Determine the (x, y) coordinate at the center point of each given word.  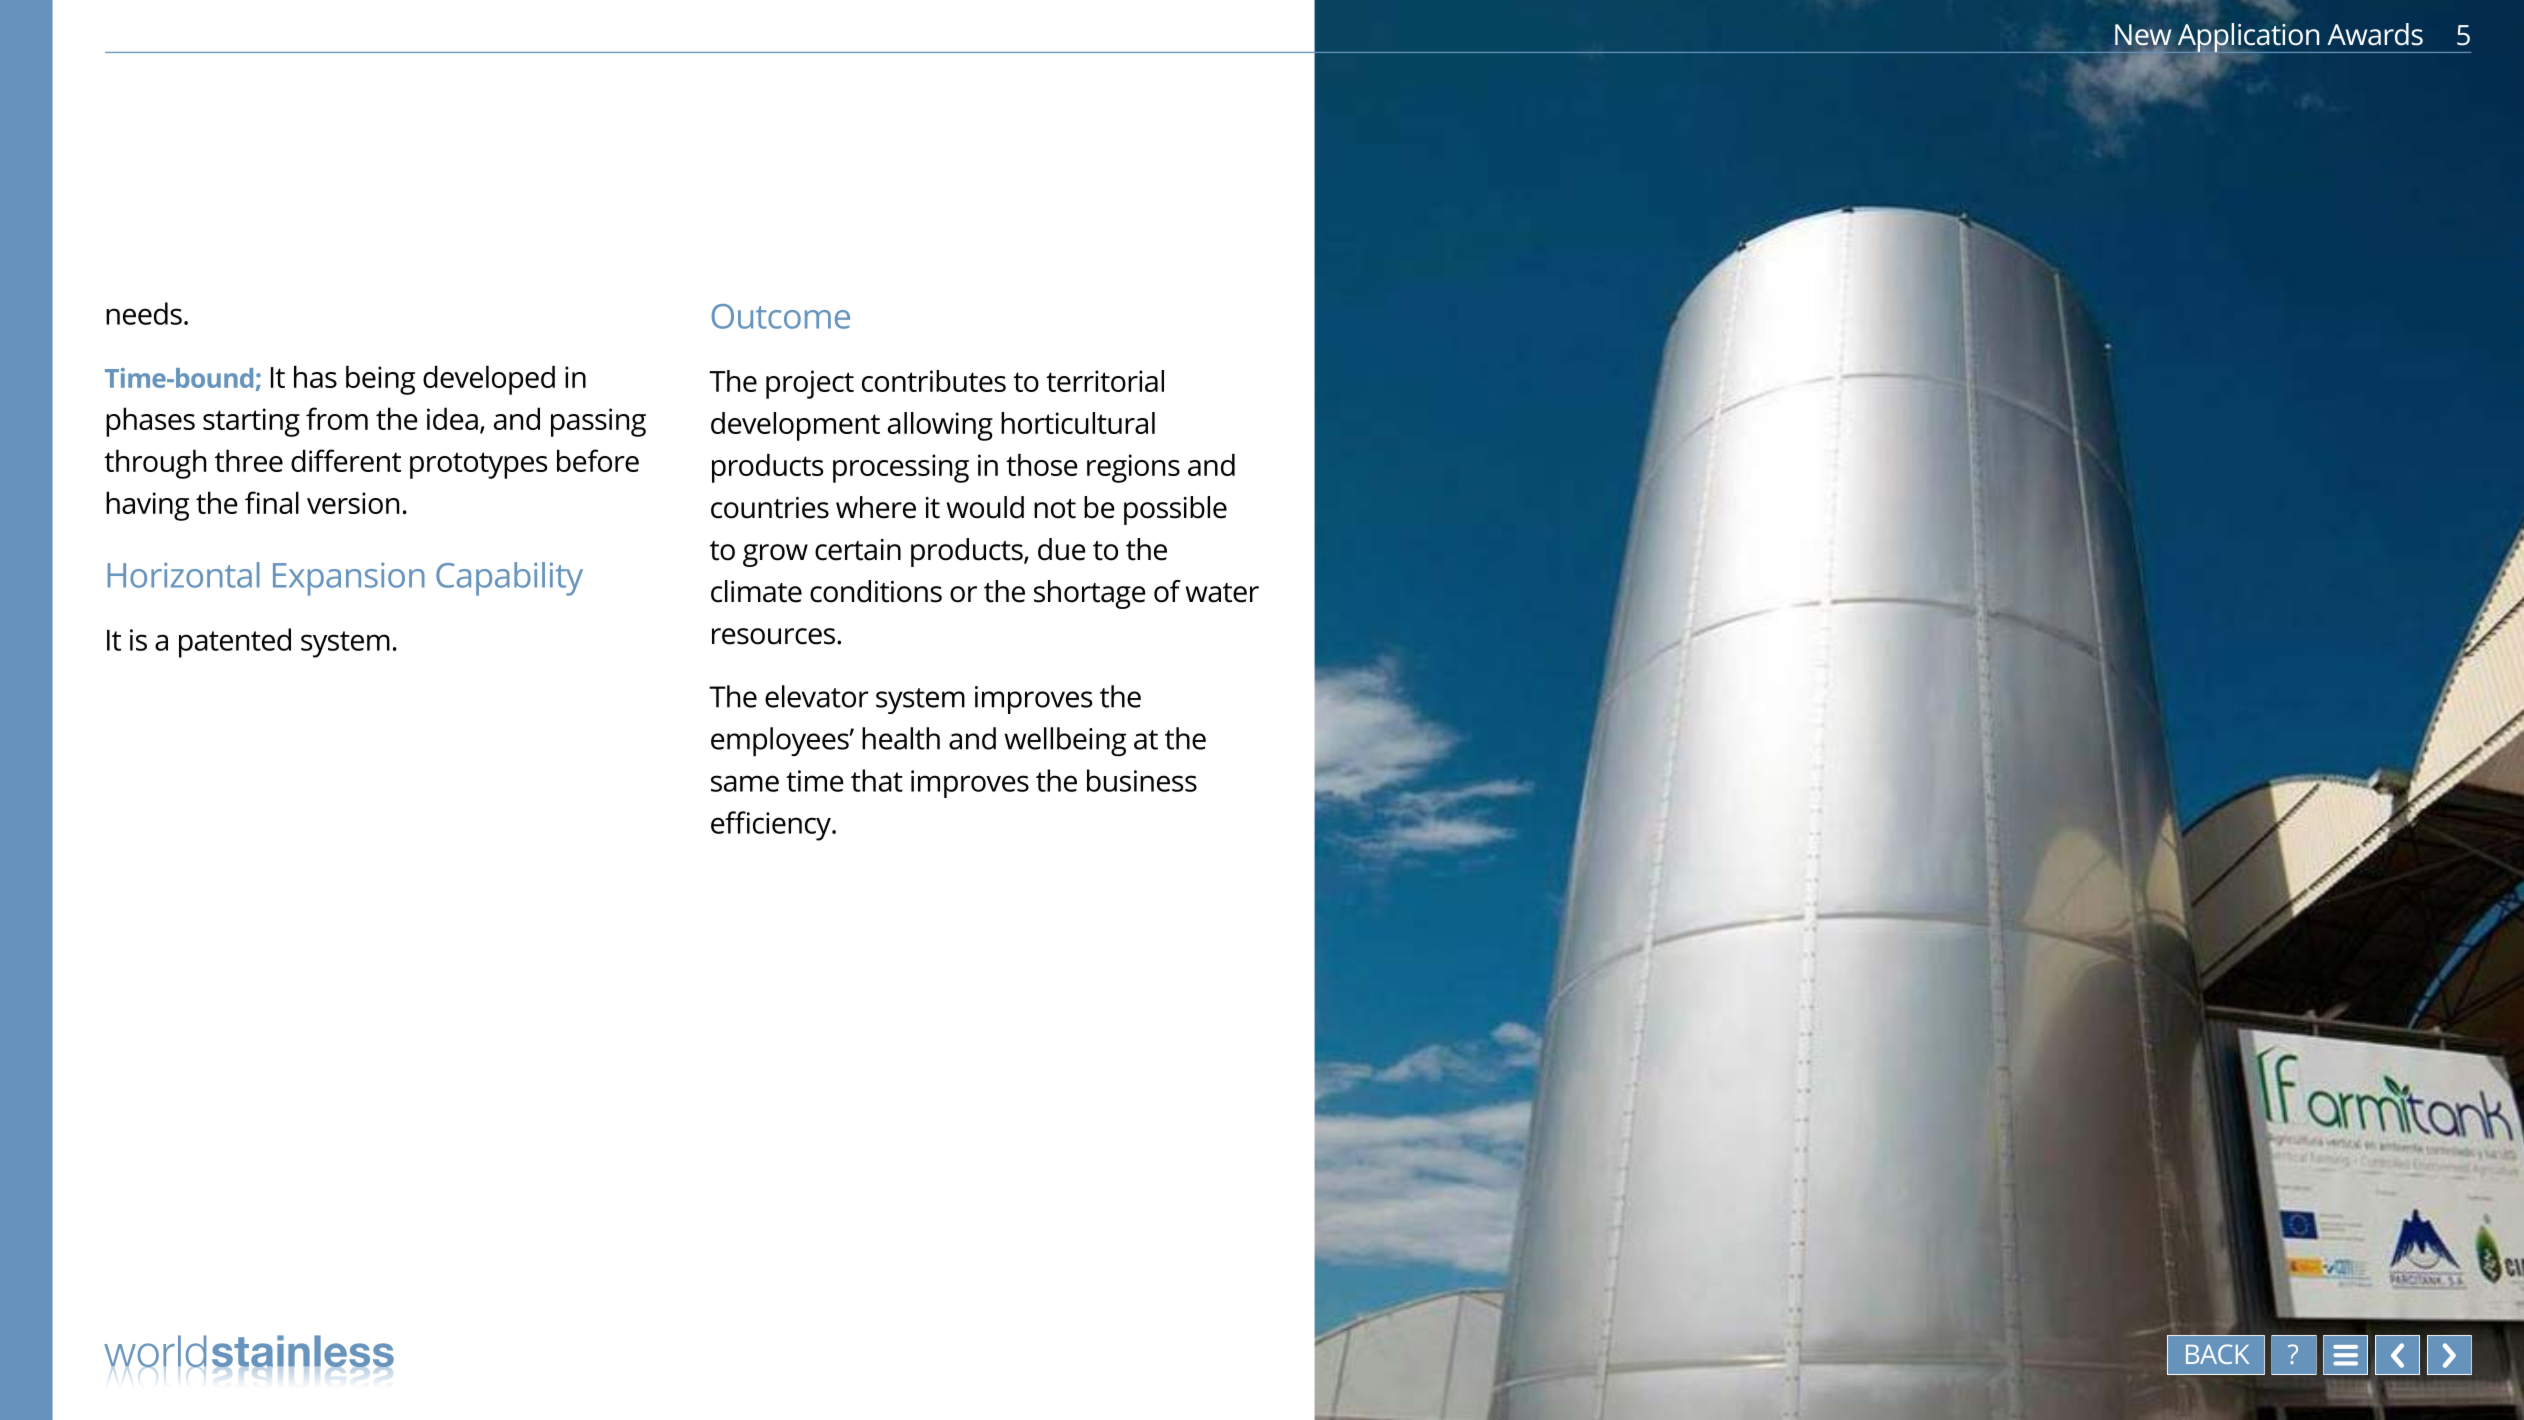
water (1222, 593)
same (745, 783)
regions (1133, 468)
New (2143, 36)
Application (2248, 38)
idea (452, 418)
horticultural (1078, 423)
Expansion (349, 579)
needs (144, 313)
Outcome (781, 316)
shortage (1090, 594)
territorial (1105, 381)
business (1142, 780)
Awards (2375, 34)
